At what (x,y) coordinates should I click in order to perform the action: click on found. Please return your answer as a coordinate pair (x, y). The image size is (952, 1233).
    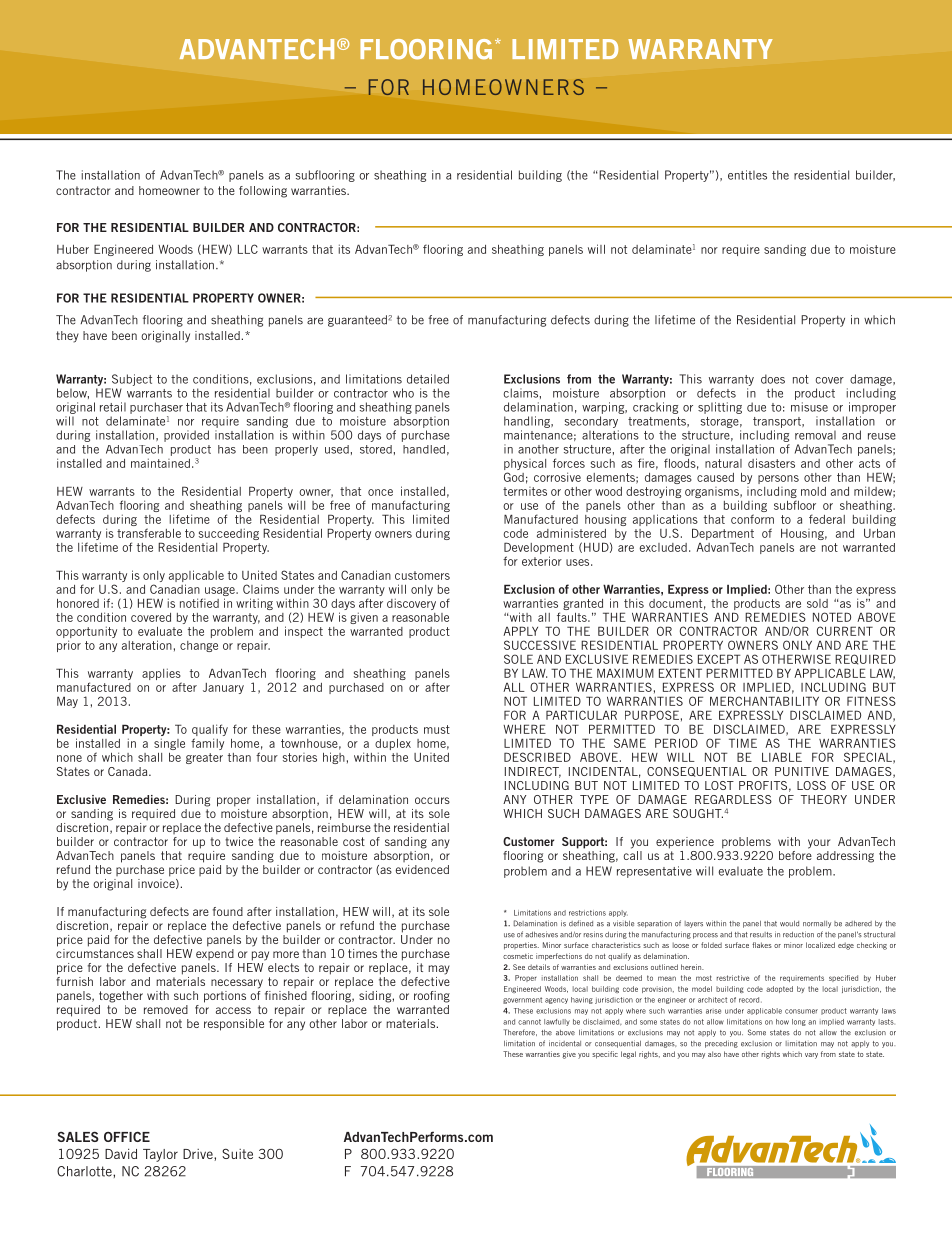
    Looking at the image, I should click on (228, 911).
